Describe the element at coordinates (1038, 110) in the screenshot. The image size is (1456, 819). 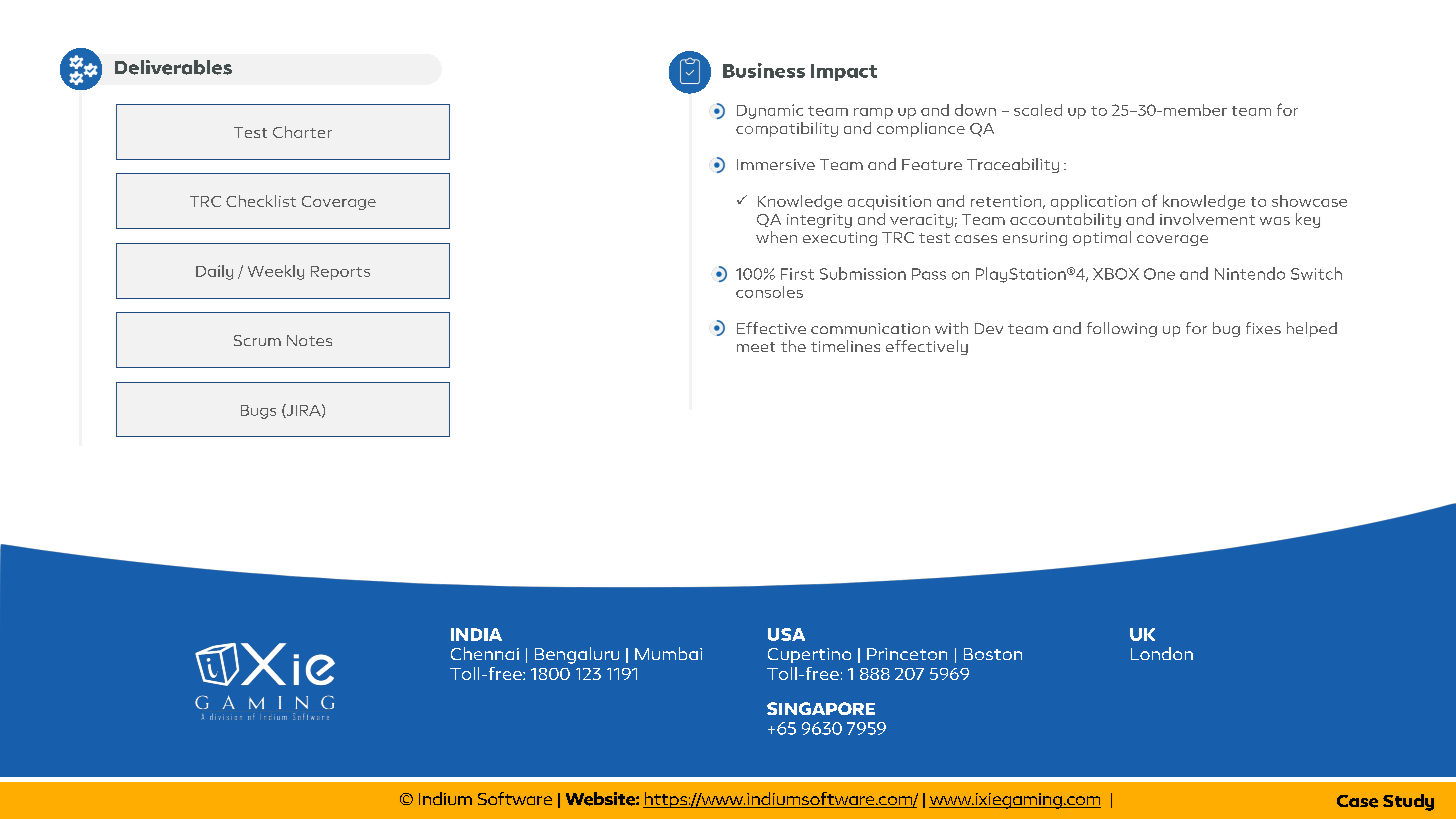
I see `scaled` at that location.
